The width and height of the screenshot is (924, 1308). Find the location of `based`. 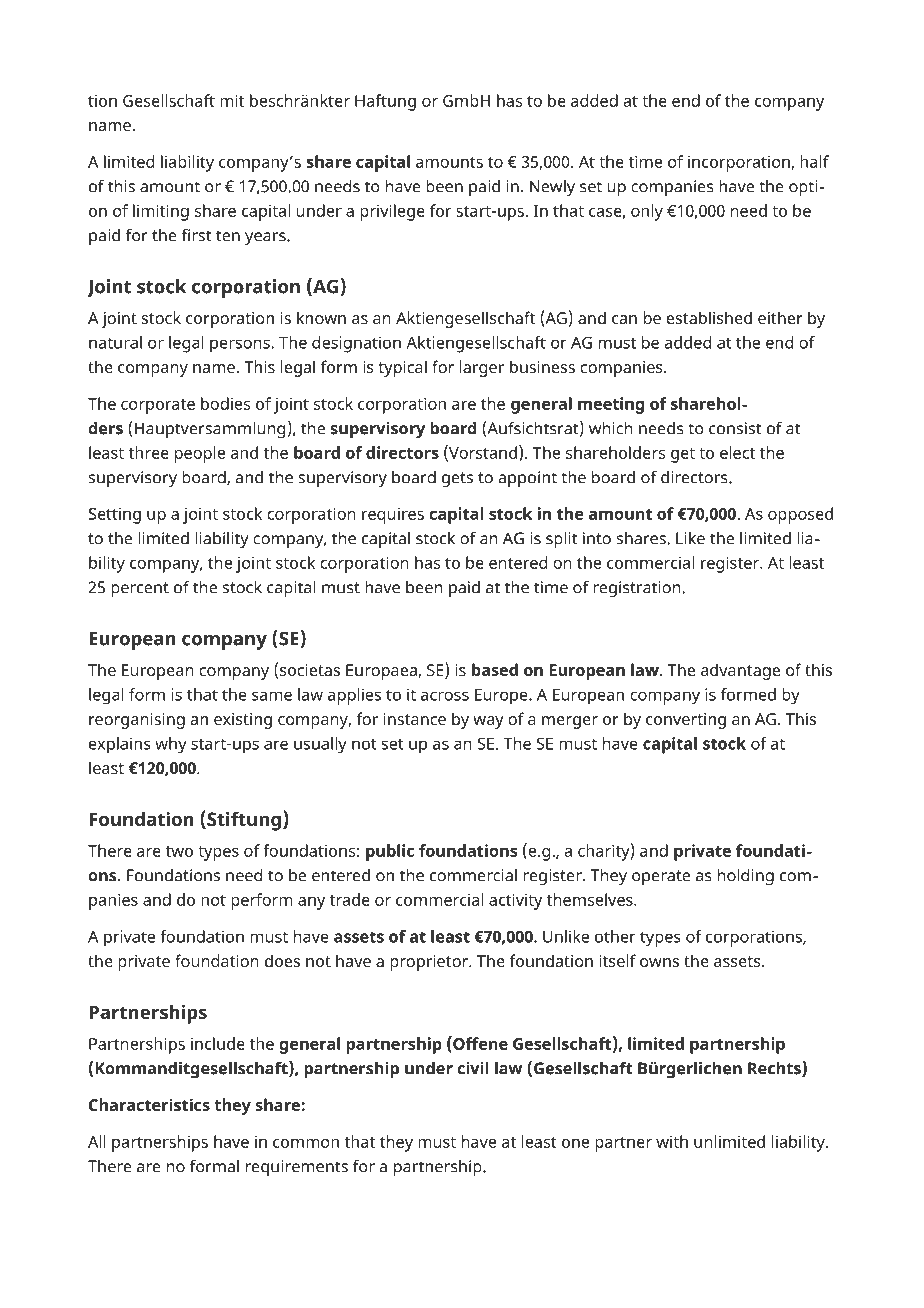

based is located at coordinates (495, 669).
